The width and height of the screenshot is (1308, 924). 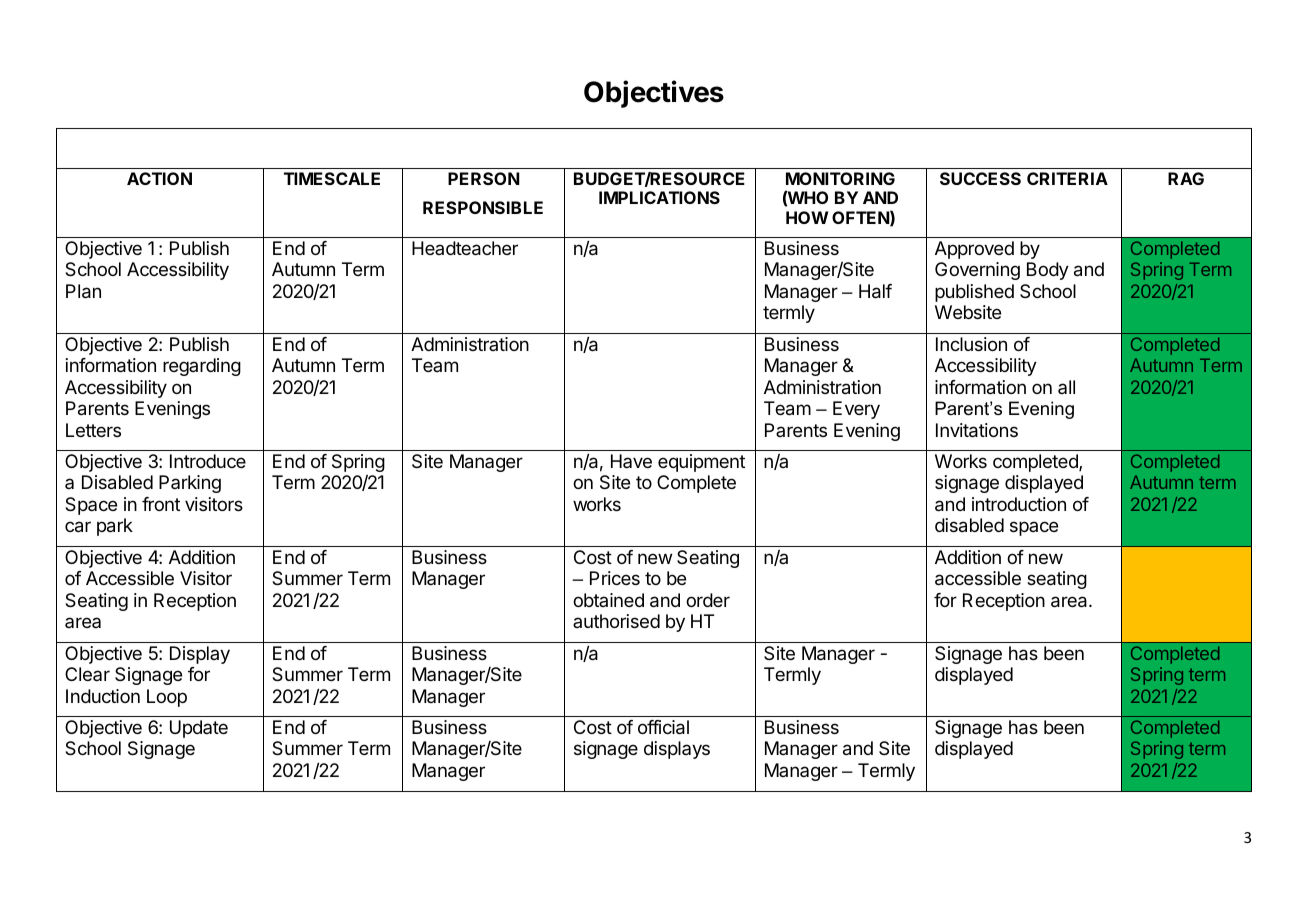 I want to click on ACTION, so click(x=159, y=178).
